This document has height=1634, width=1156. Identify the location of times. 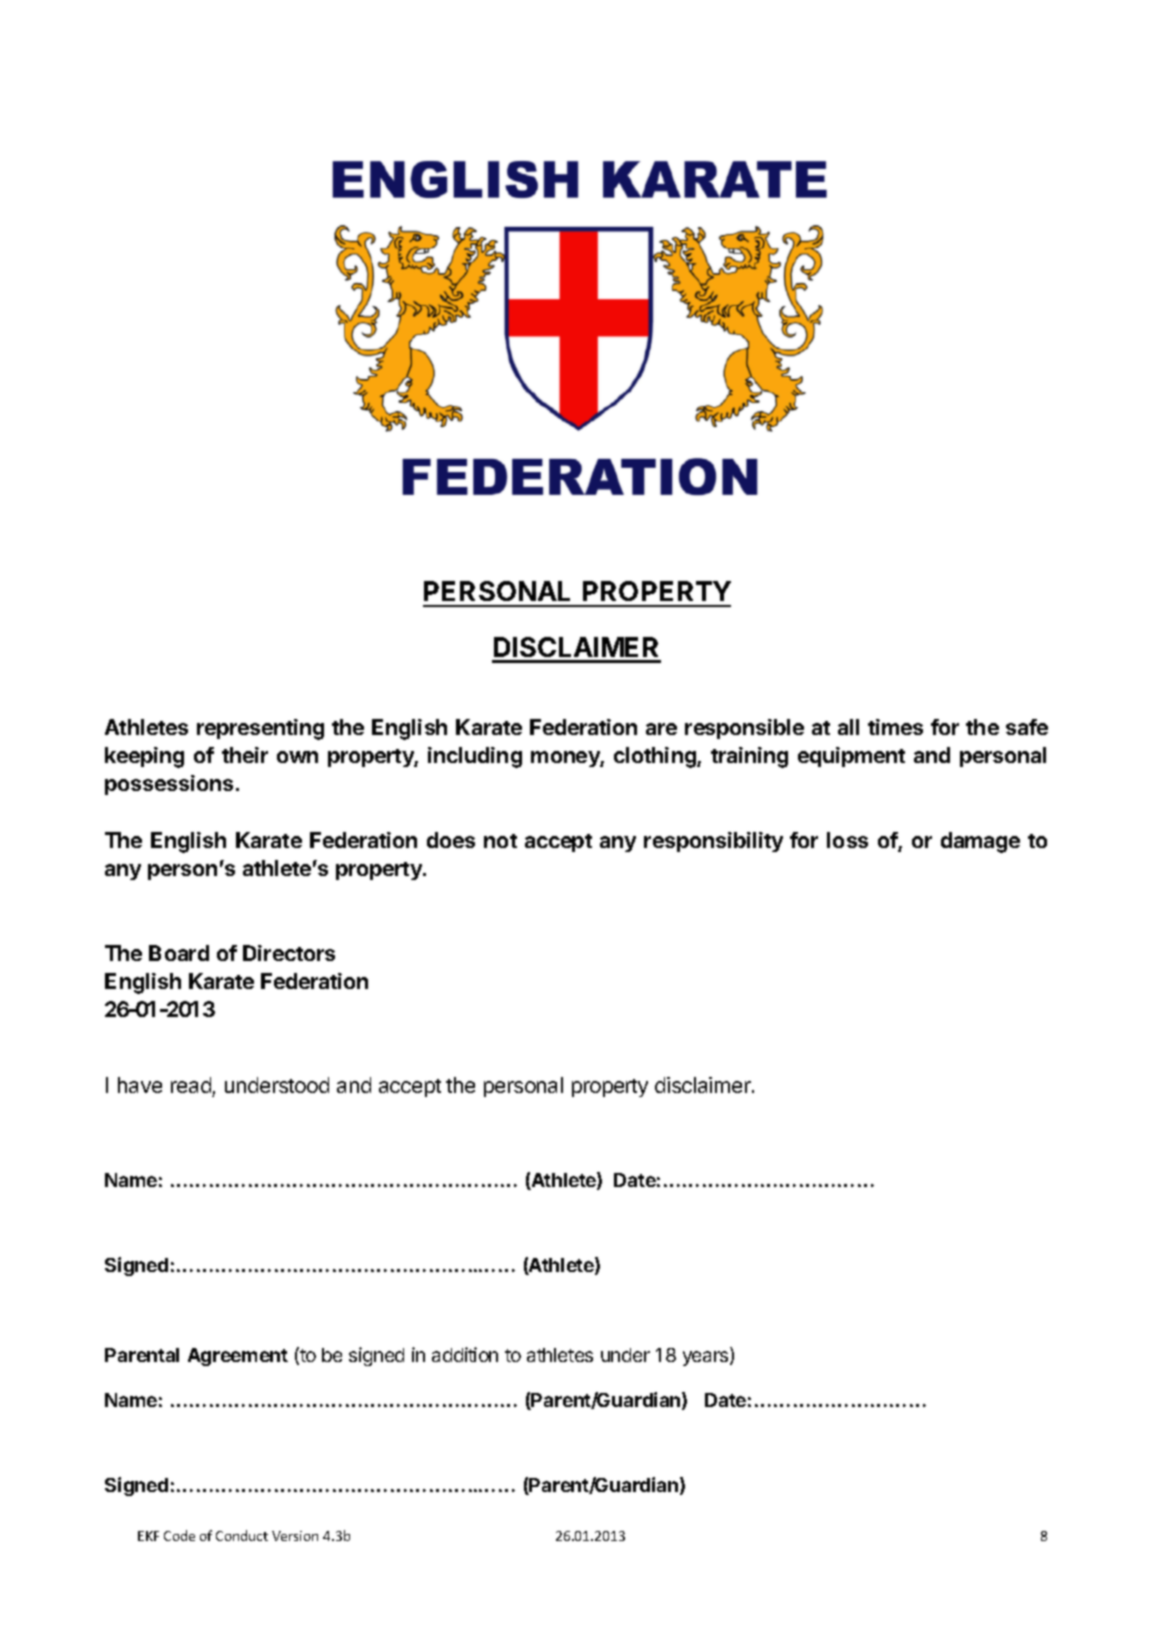
(895, 727).
